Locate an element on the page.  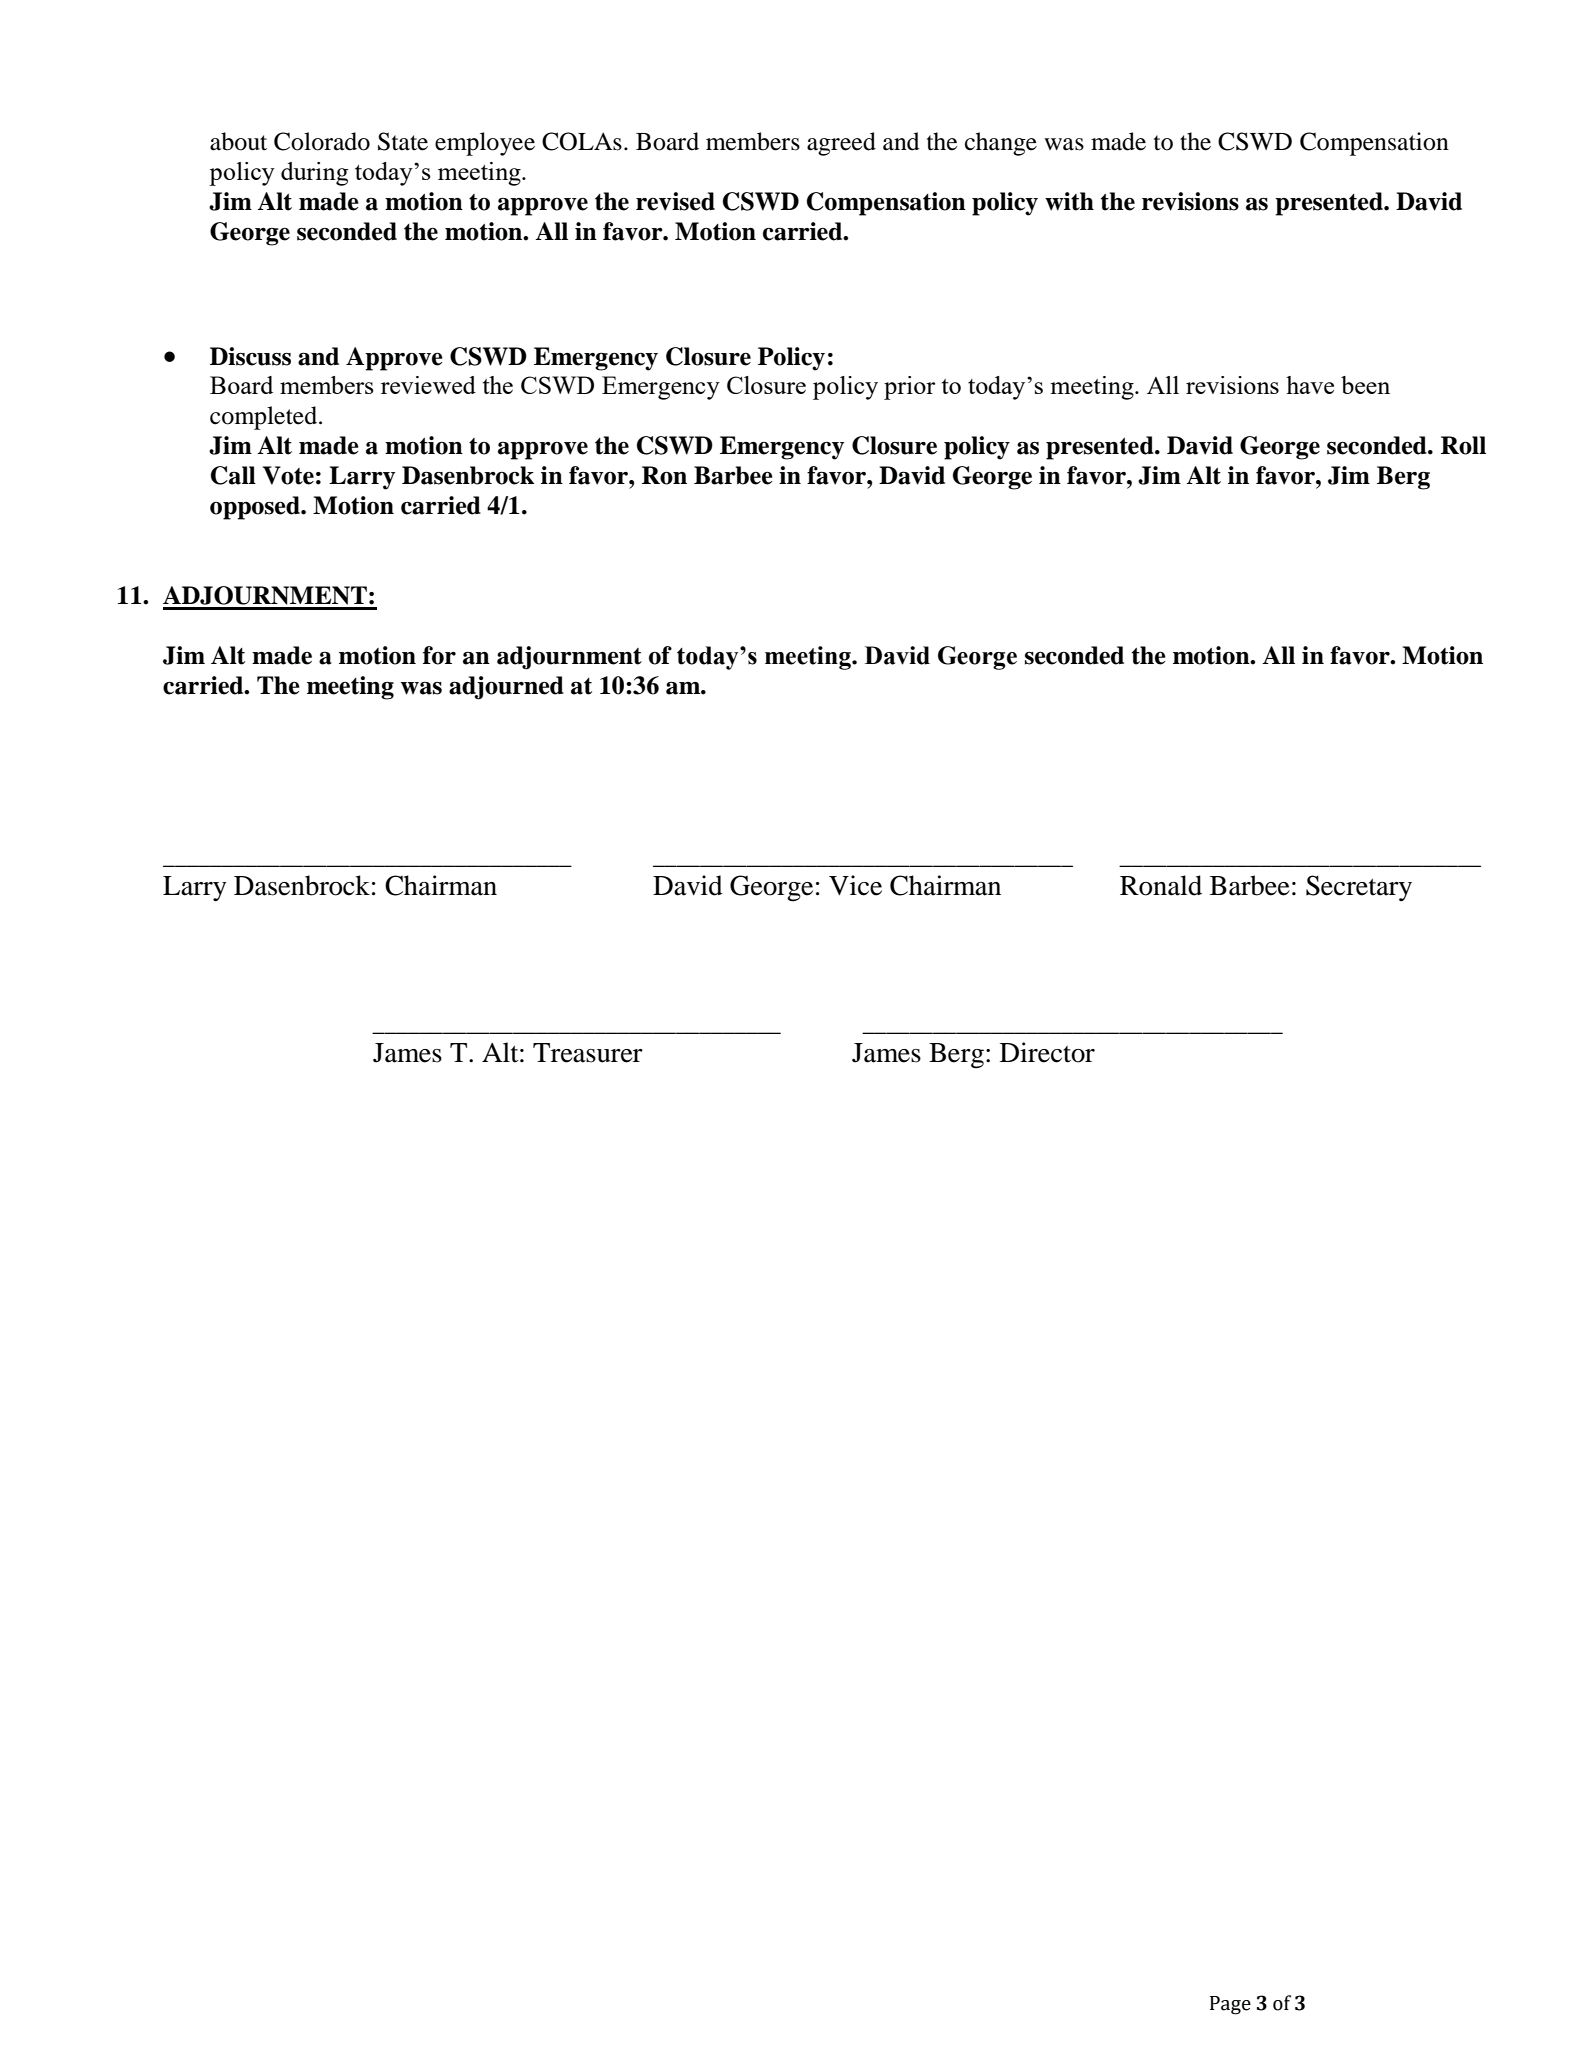
with is located at coordinates (1069, 201).
